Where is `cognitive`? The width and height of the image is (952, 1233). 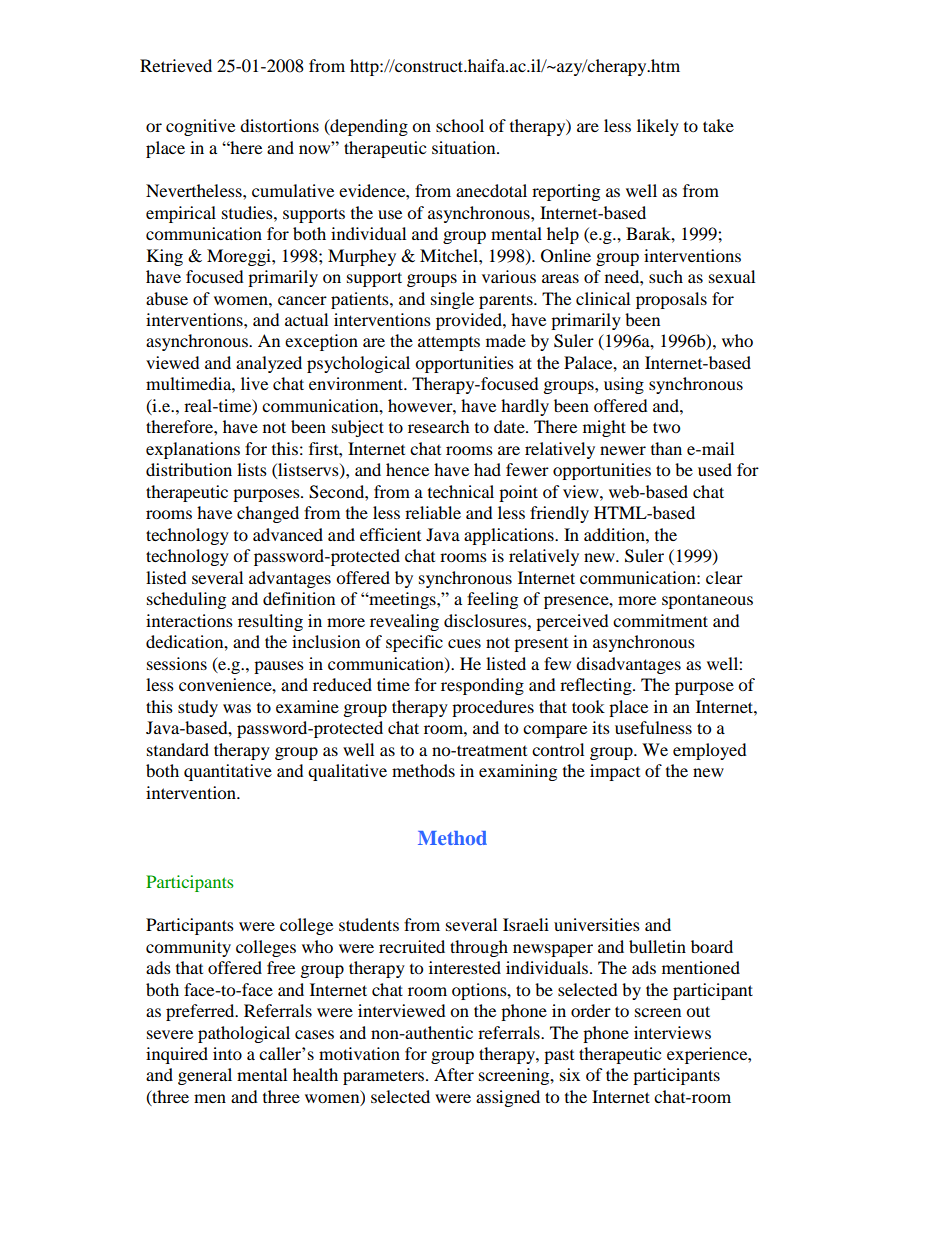
cognitive is located at coordinates (200, 127).
